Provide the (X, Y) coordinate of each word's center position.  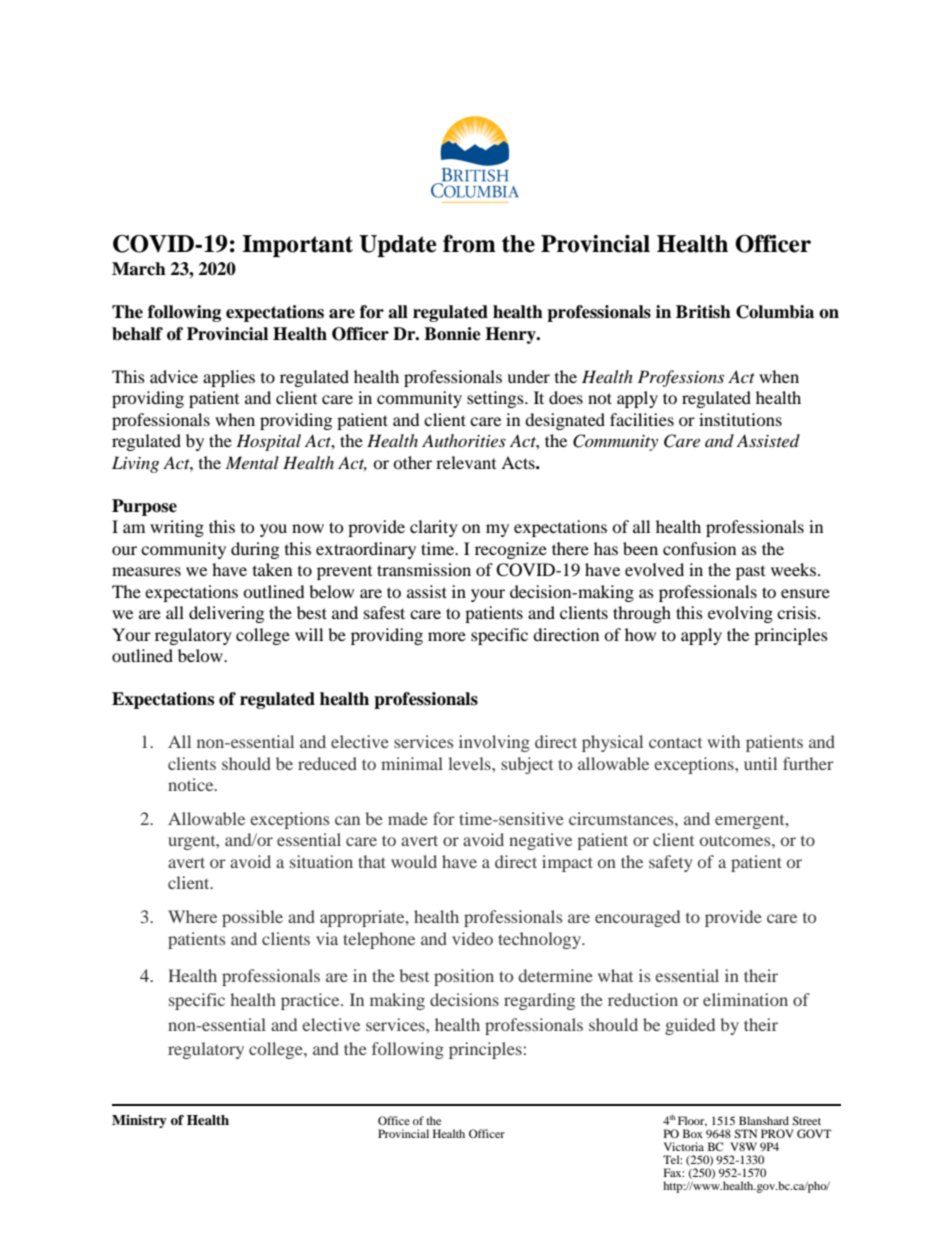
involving (494, 743)
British (703, 312)
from (469, 244)
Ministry (139, 1121)
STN (745, 1133)
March (139, 269)
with (723, 741)
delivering (226, 614)
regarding (539, 1001)
